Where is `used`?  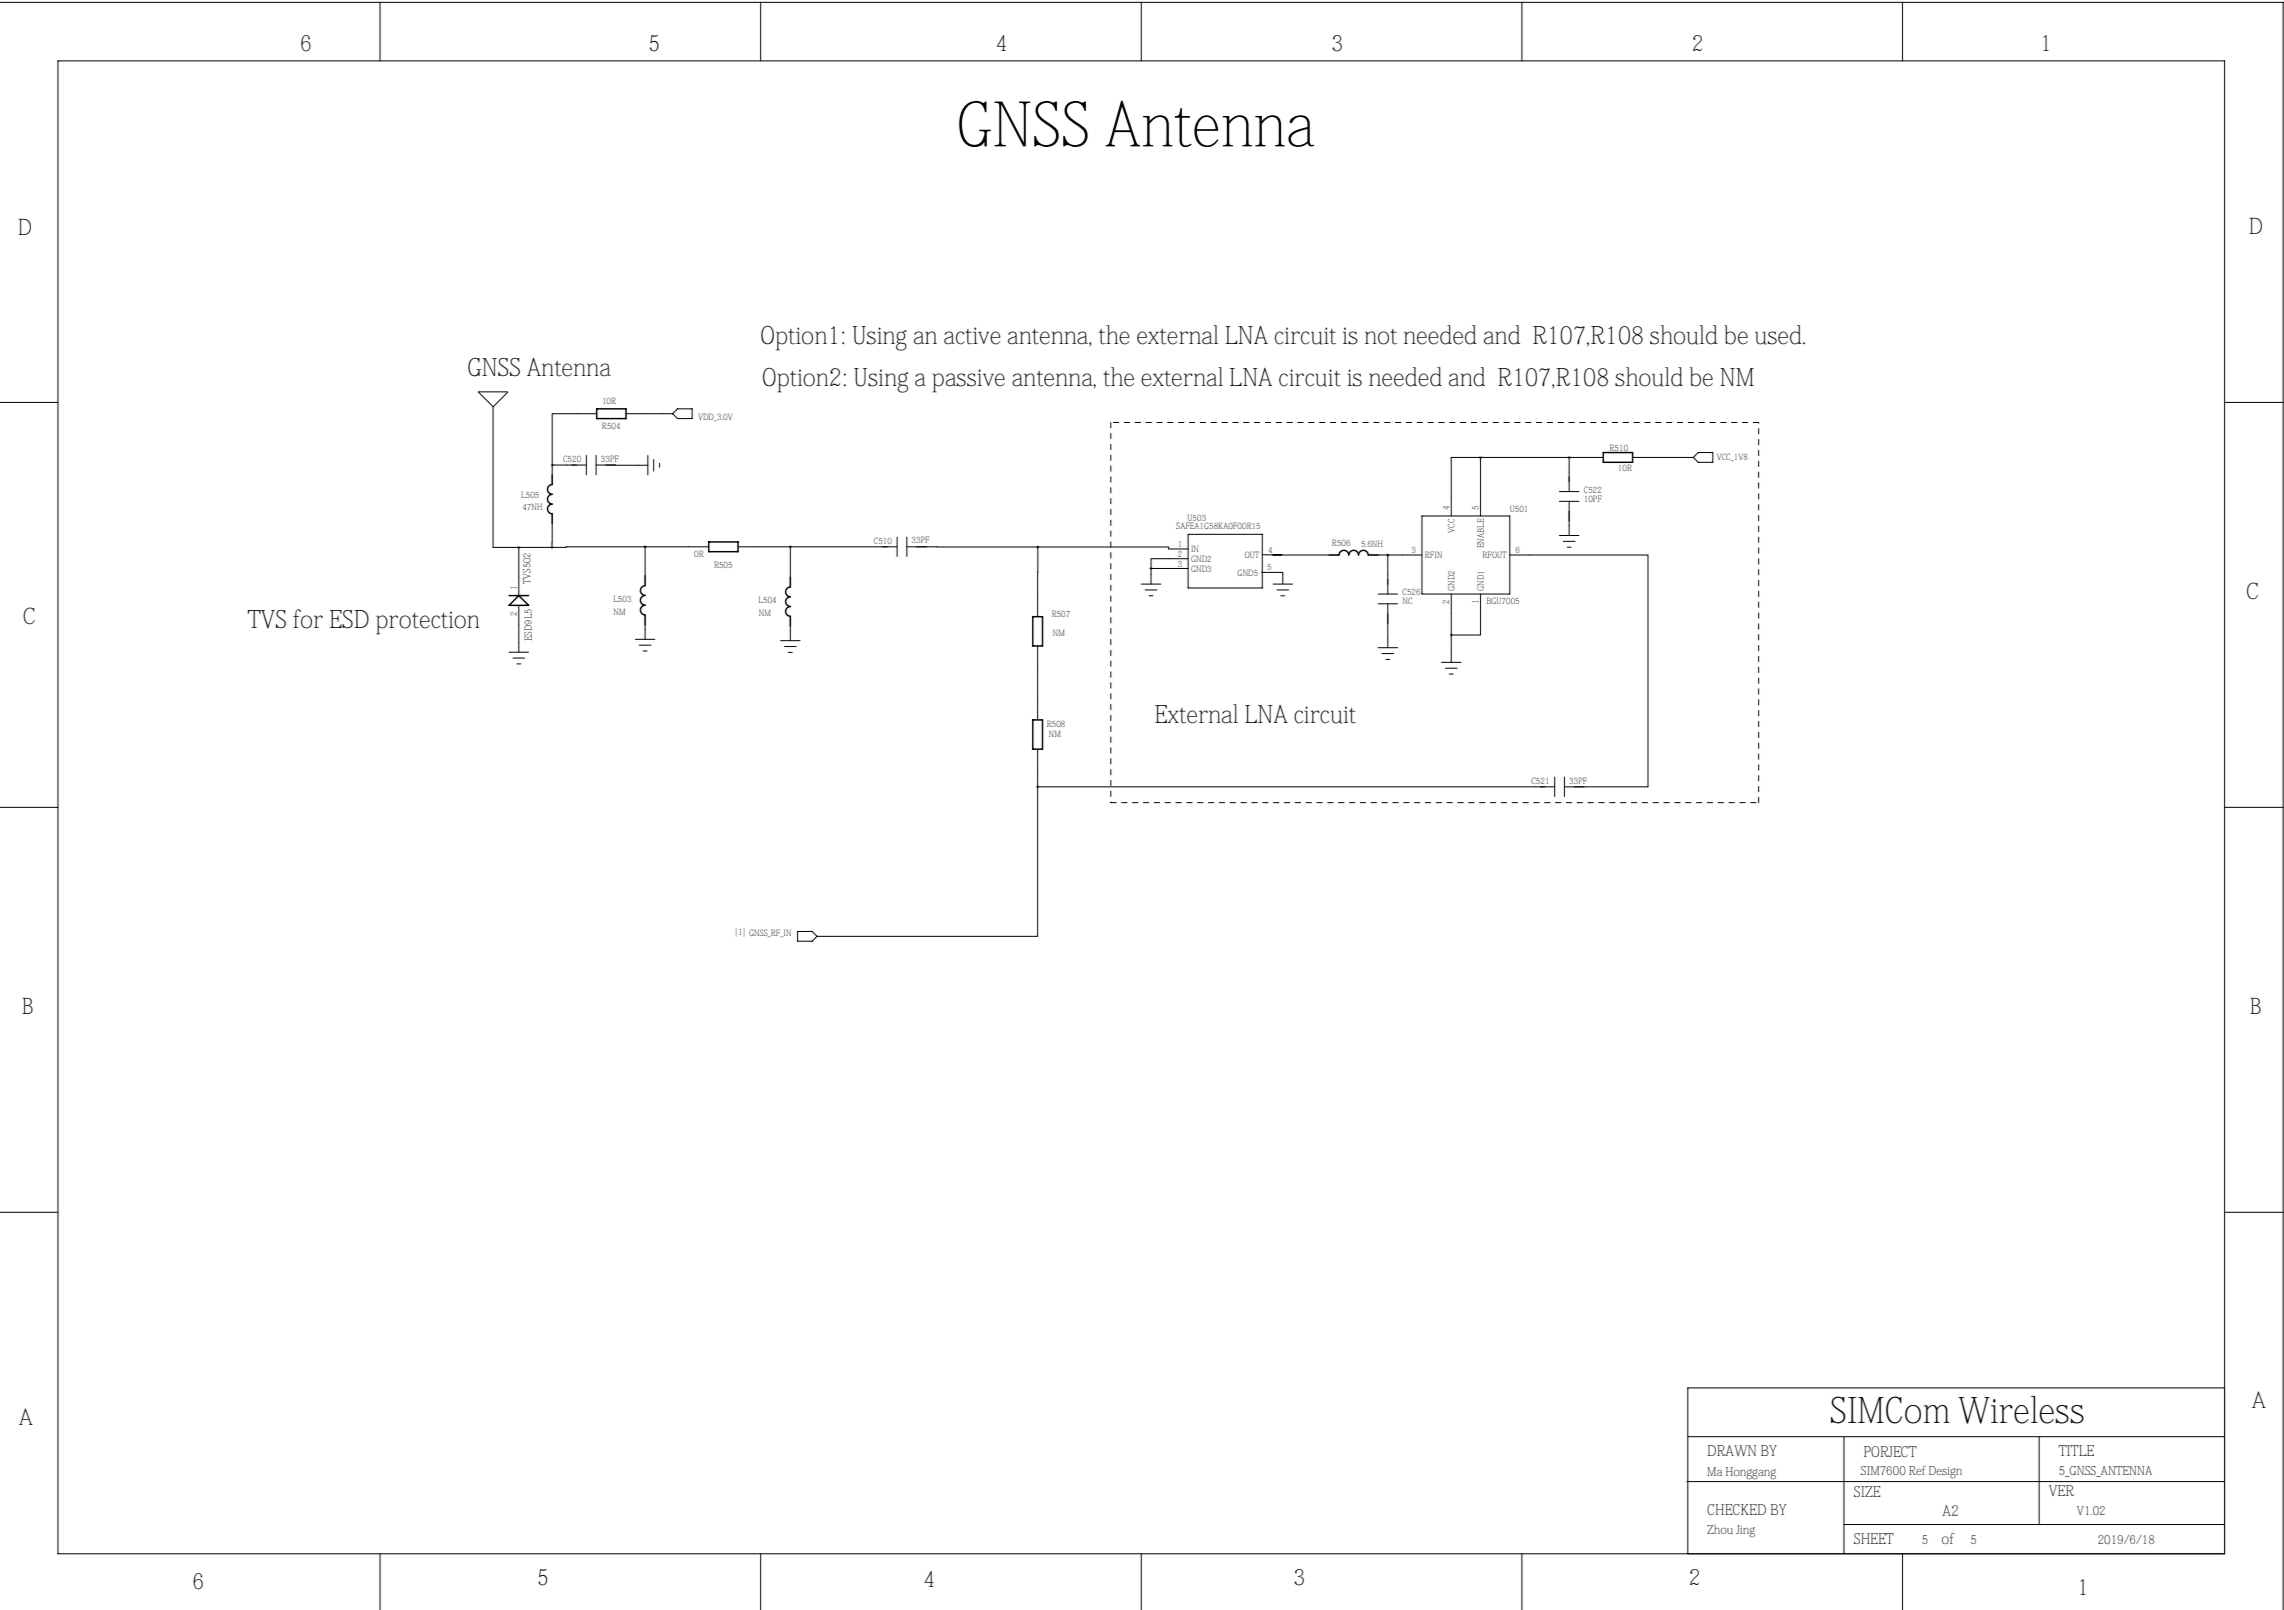 used is located at coordinates (1780, 335).
